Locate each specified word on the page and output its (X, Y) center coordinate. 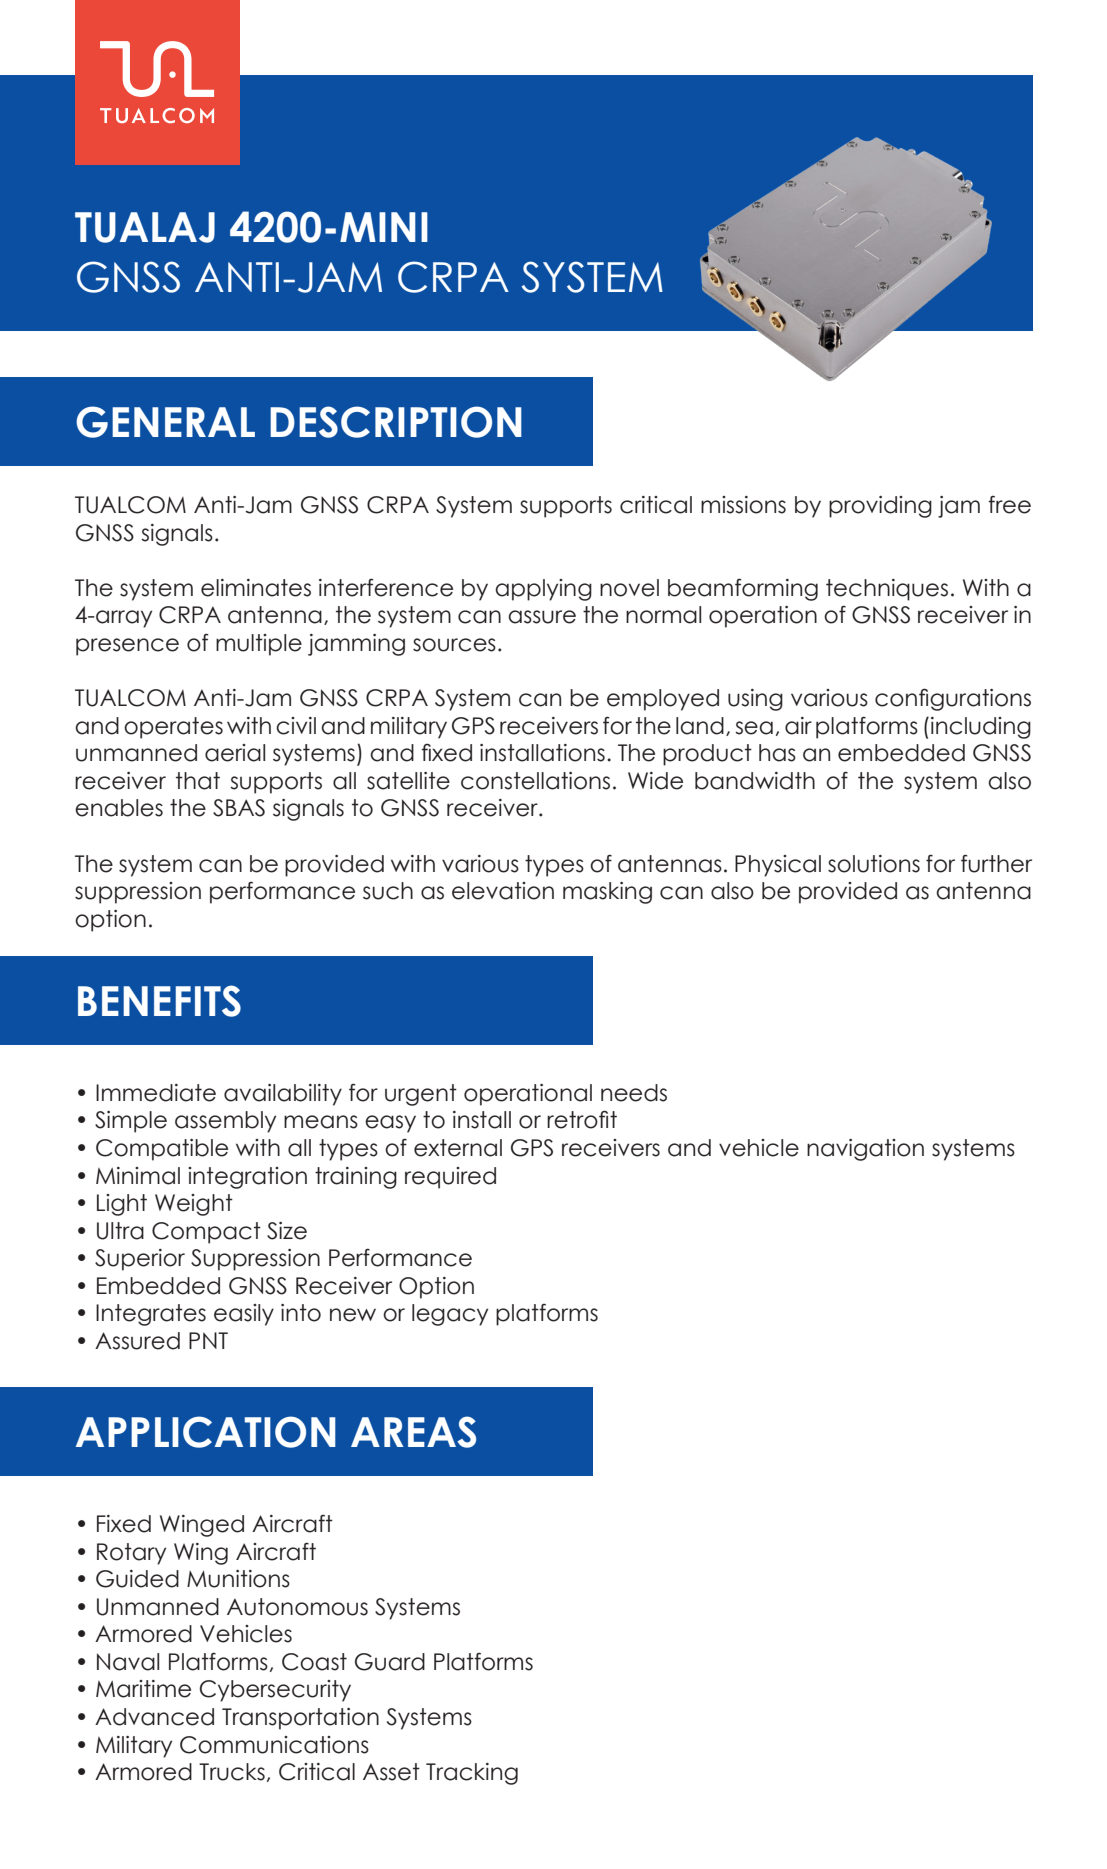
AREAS (413, 1432)
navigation (865, 1150)
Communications (274, 1745)
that (198, 781)
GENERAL (165, 422)
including (981, 728)
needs (634, 1093)
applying (543, 590)
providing (880, 507)
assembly (225, 1122)
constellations (535, 781)
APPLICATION (206, 1432)
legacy (450, 1315)
